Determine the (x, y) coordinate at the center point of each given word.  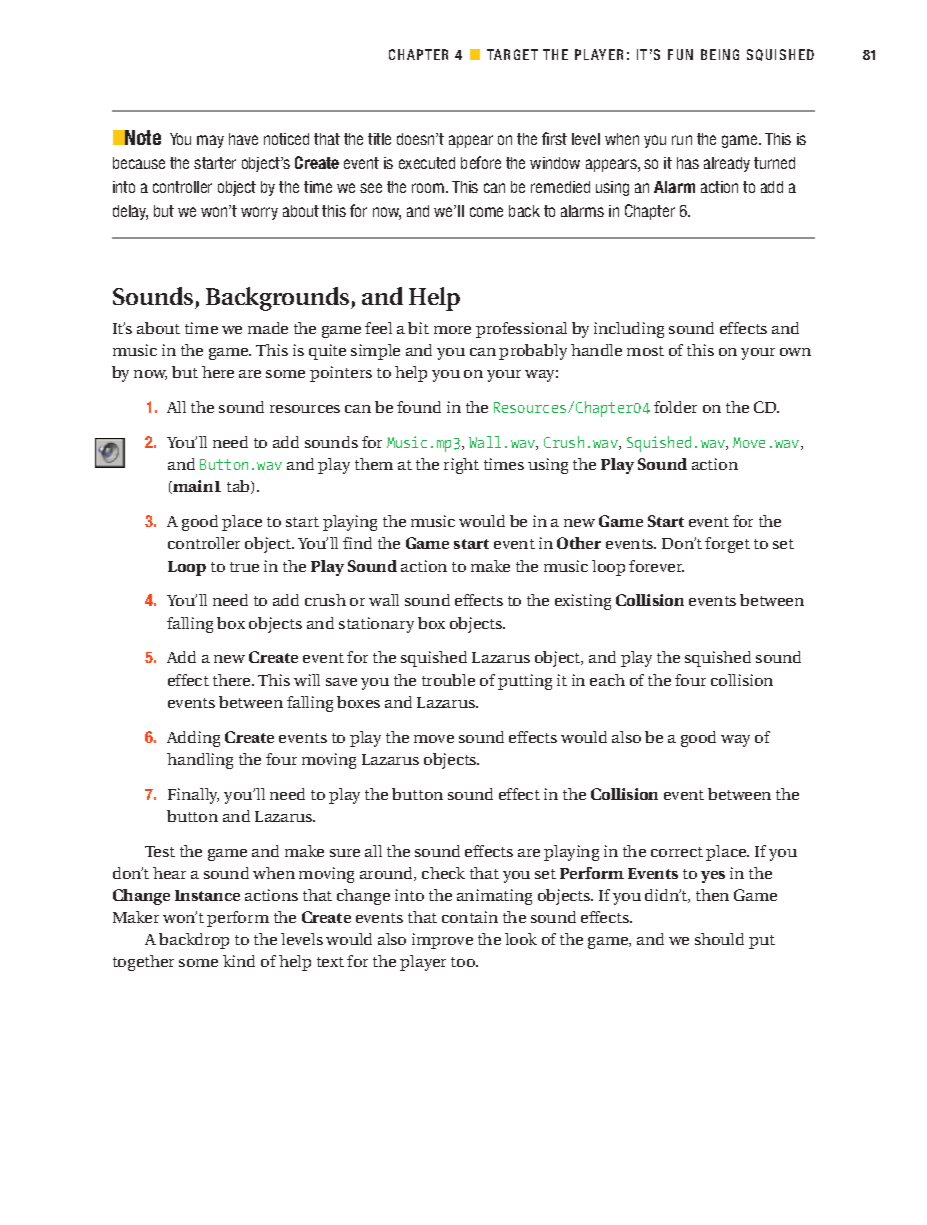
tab (239, 487)
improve (442, 941)
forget (727, 545)
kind (239, 961)
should (719, 939)
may (210, 141)
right (461, 466)
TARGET (512, 54)
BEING (720, 54)
